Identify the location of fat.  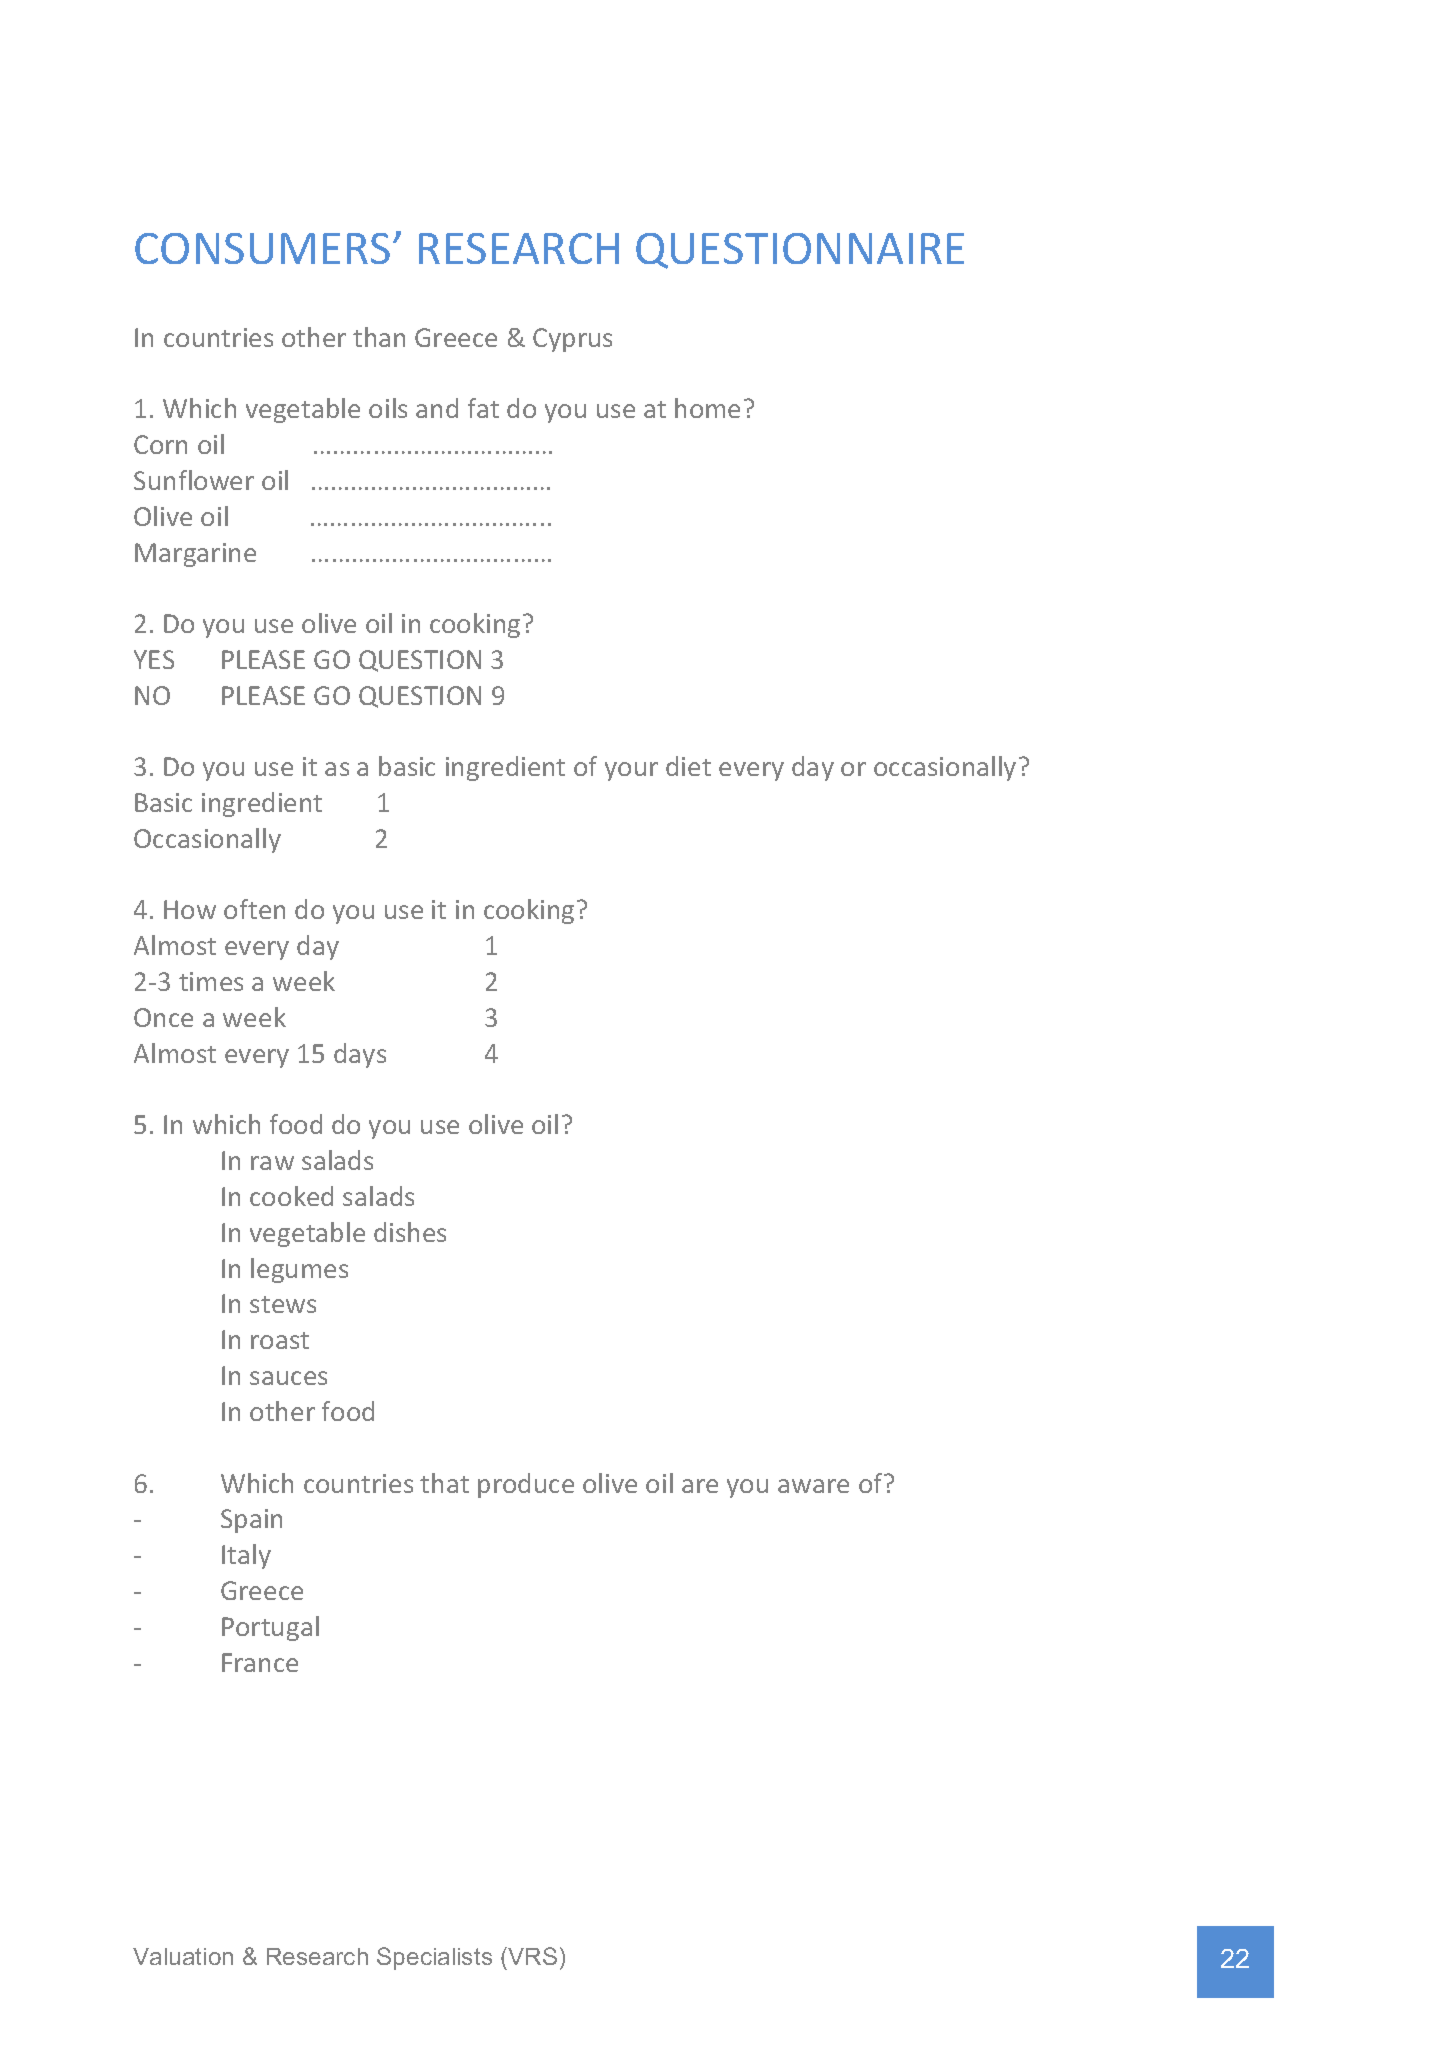
(483, 408).
